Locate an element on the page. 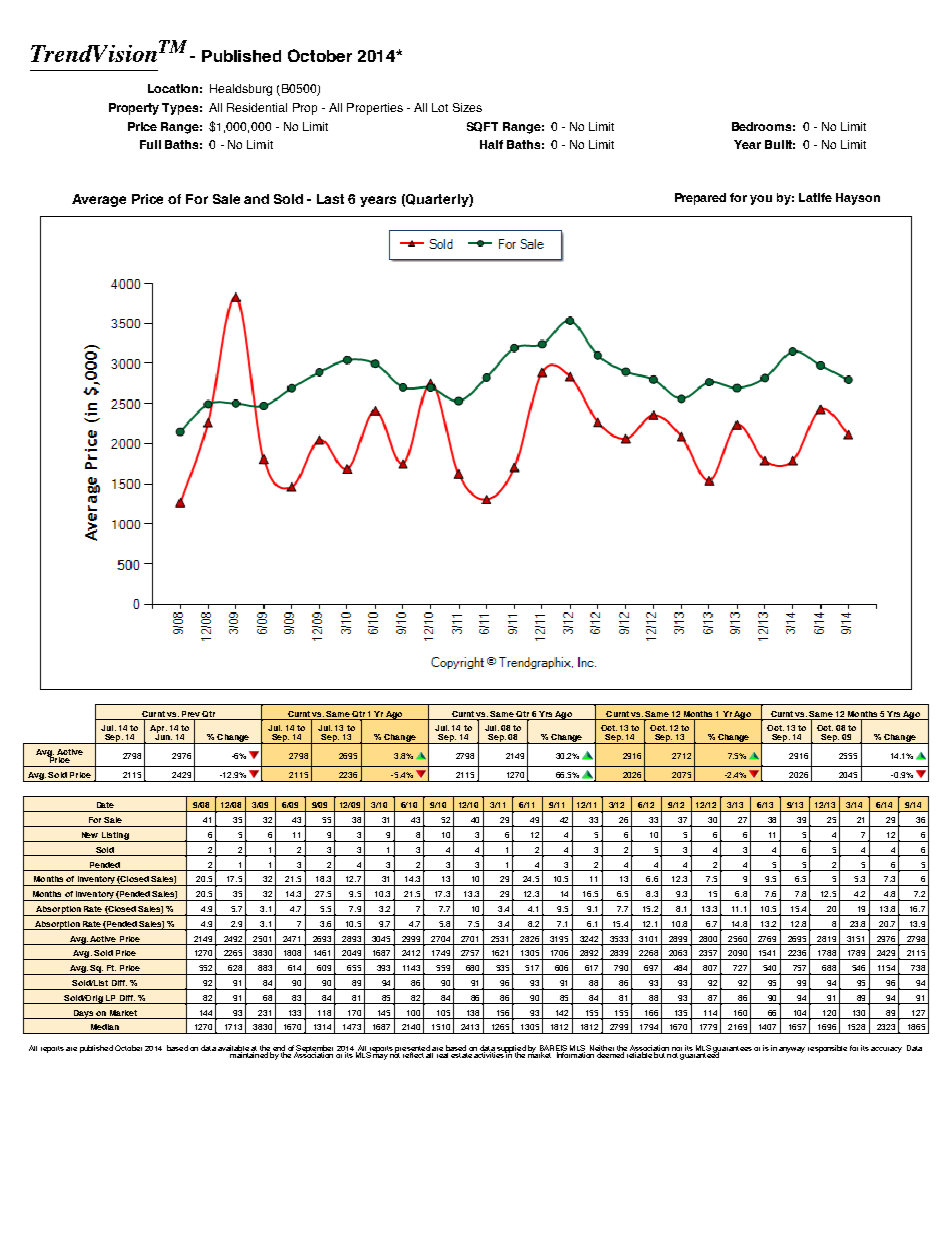 The width and height of the page is (952, 1233). supplied is located at coordinates (511, 1050).
